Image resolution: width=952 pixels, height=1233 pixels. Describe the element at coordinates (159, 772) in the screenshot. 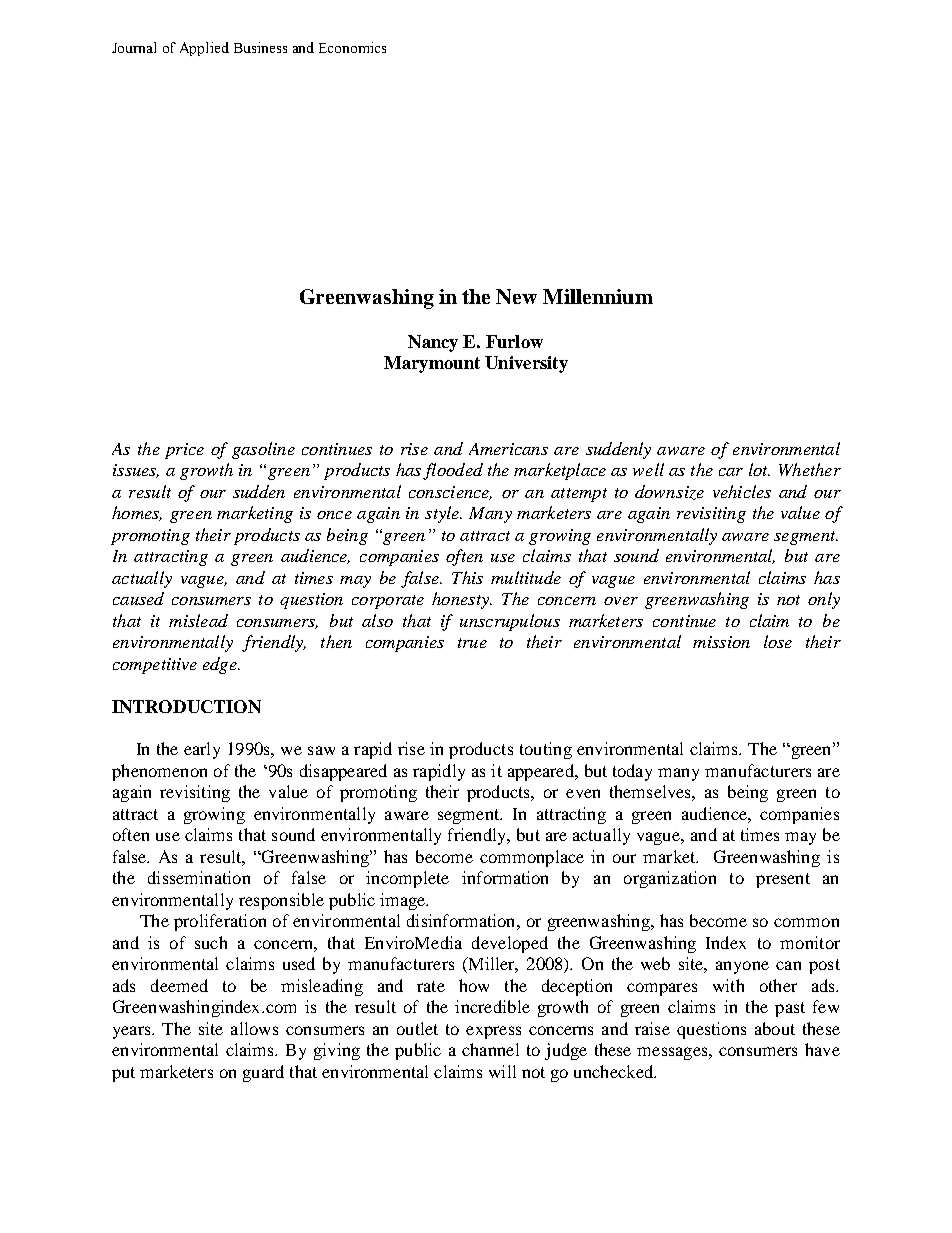

I see `phenomenon` at that location.
